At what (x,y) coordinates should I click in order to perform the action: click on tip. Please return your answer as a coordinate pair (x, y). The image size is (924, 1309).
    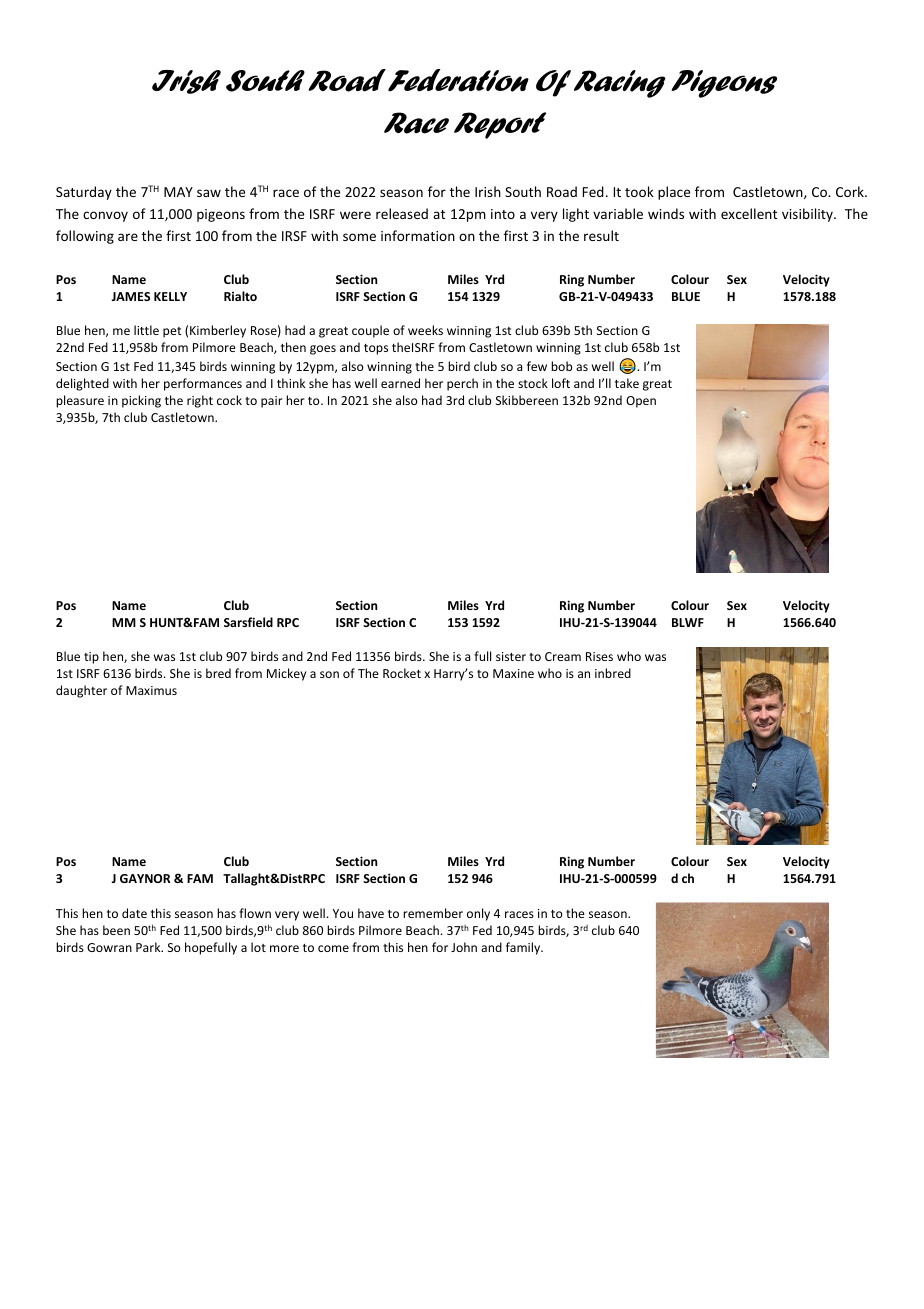
    Looking at the image, I should click on (91, 658).
